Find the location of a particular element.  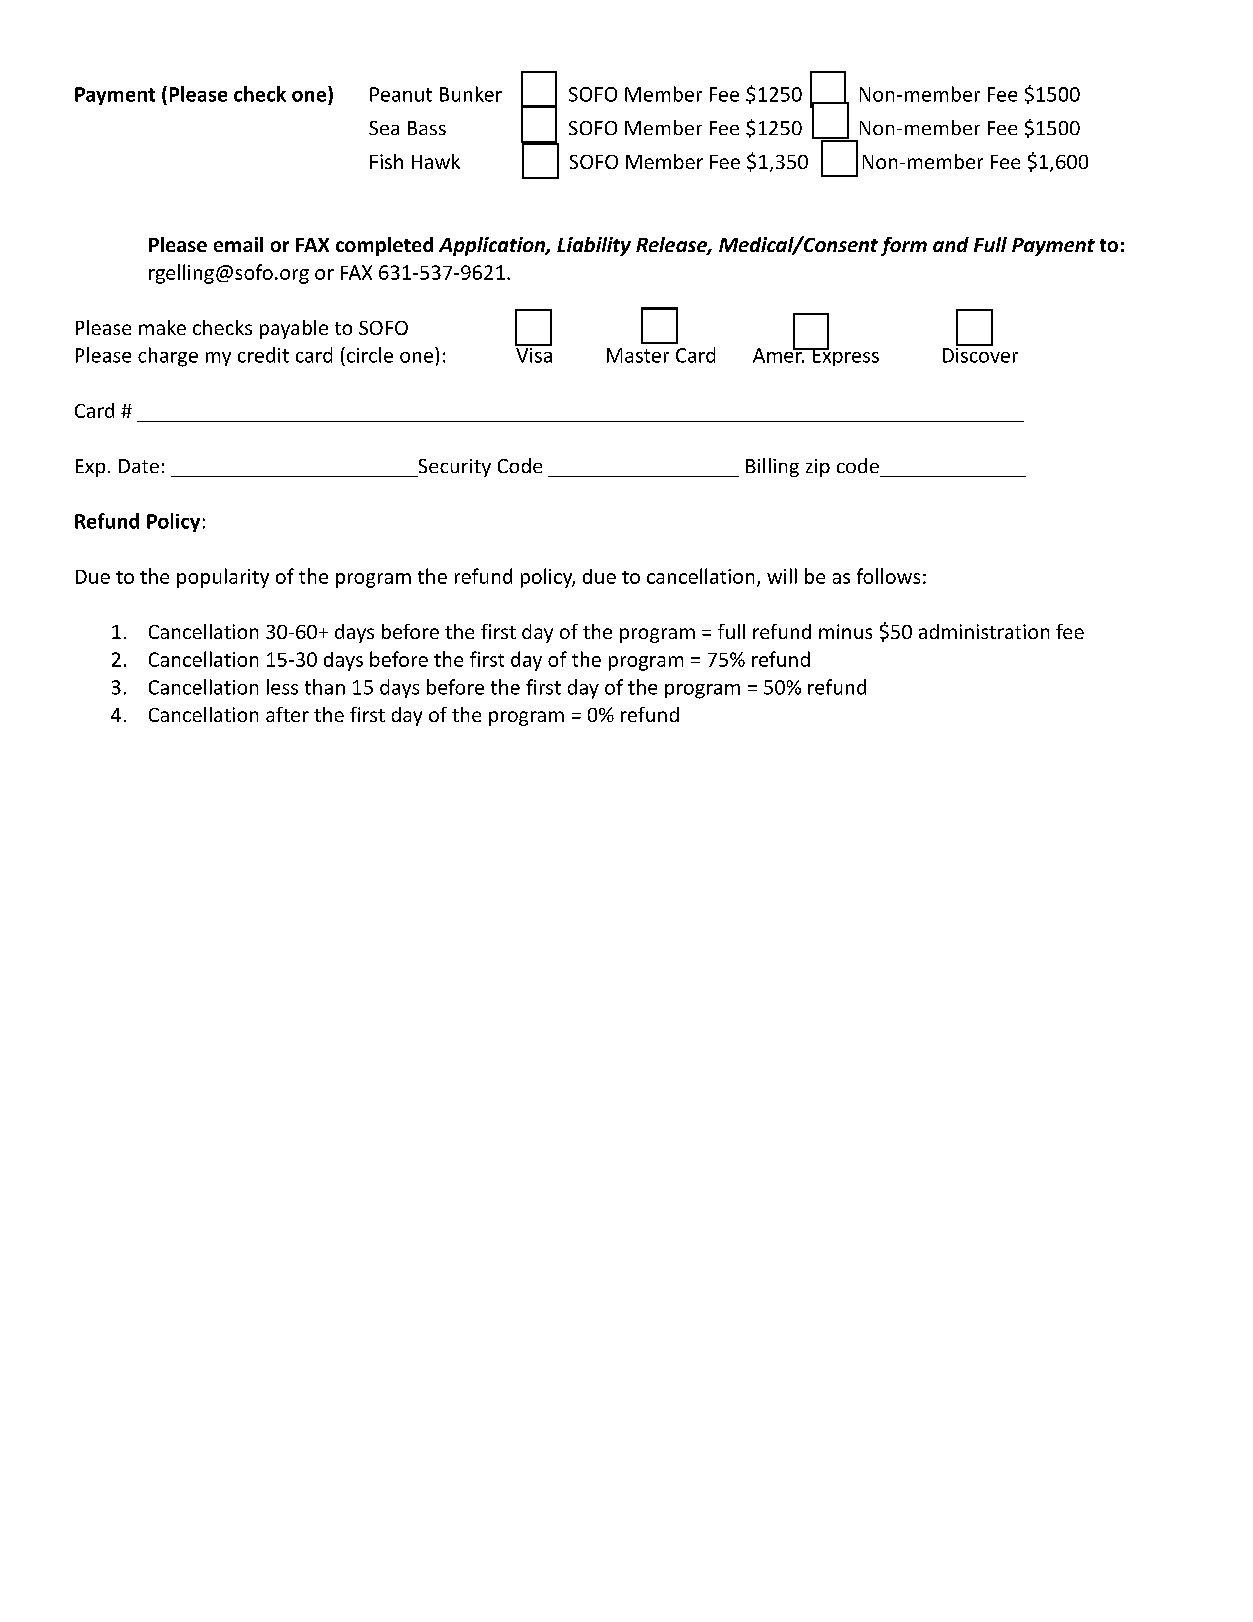

Visa is located at coordinates (533, 354).
